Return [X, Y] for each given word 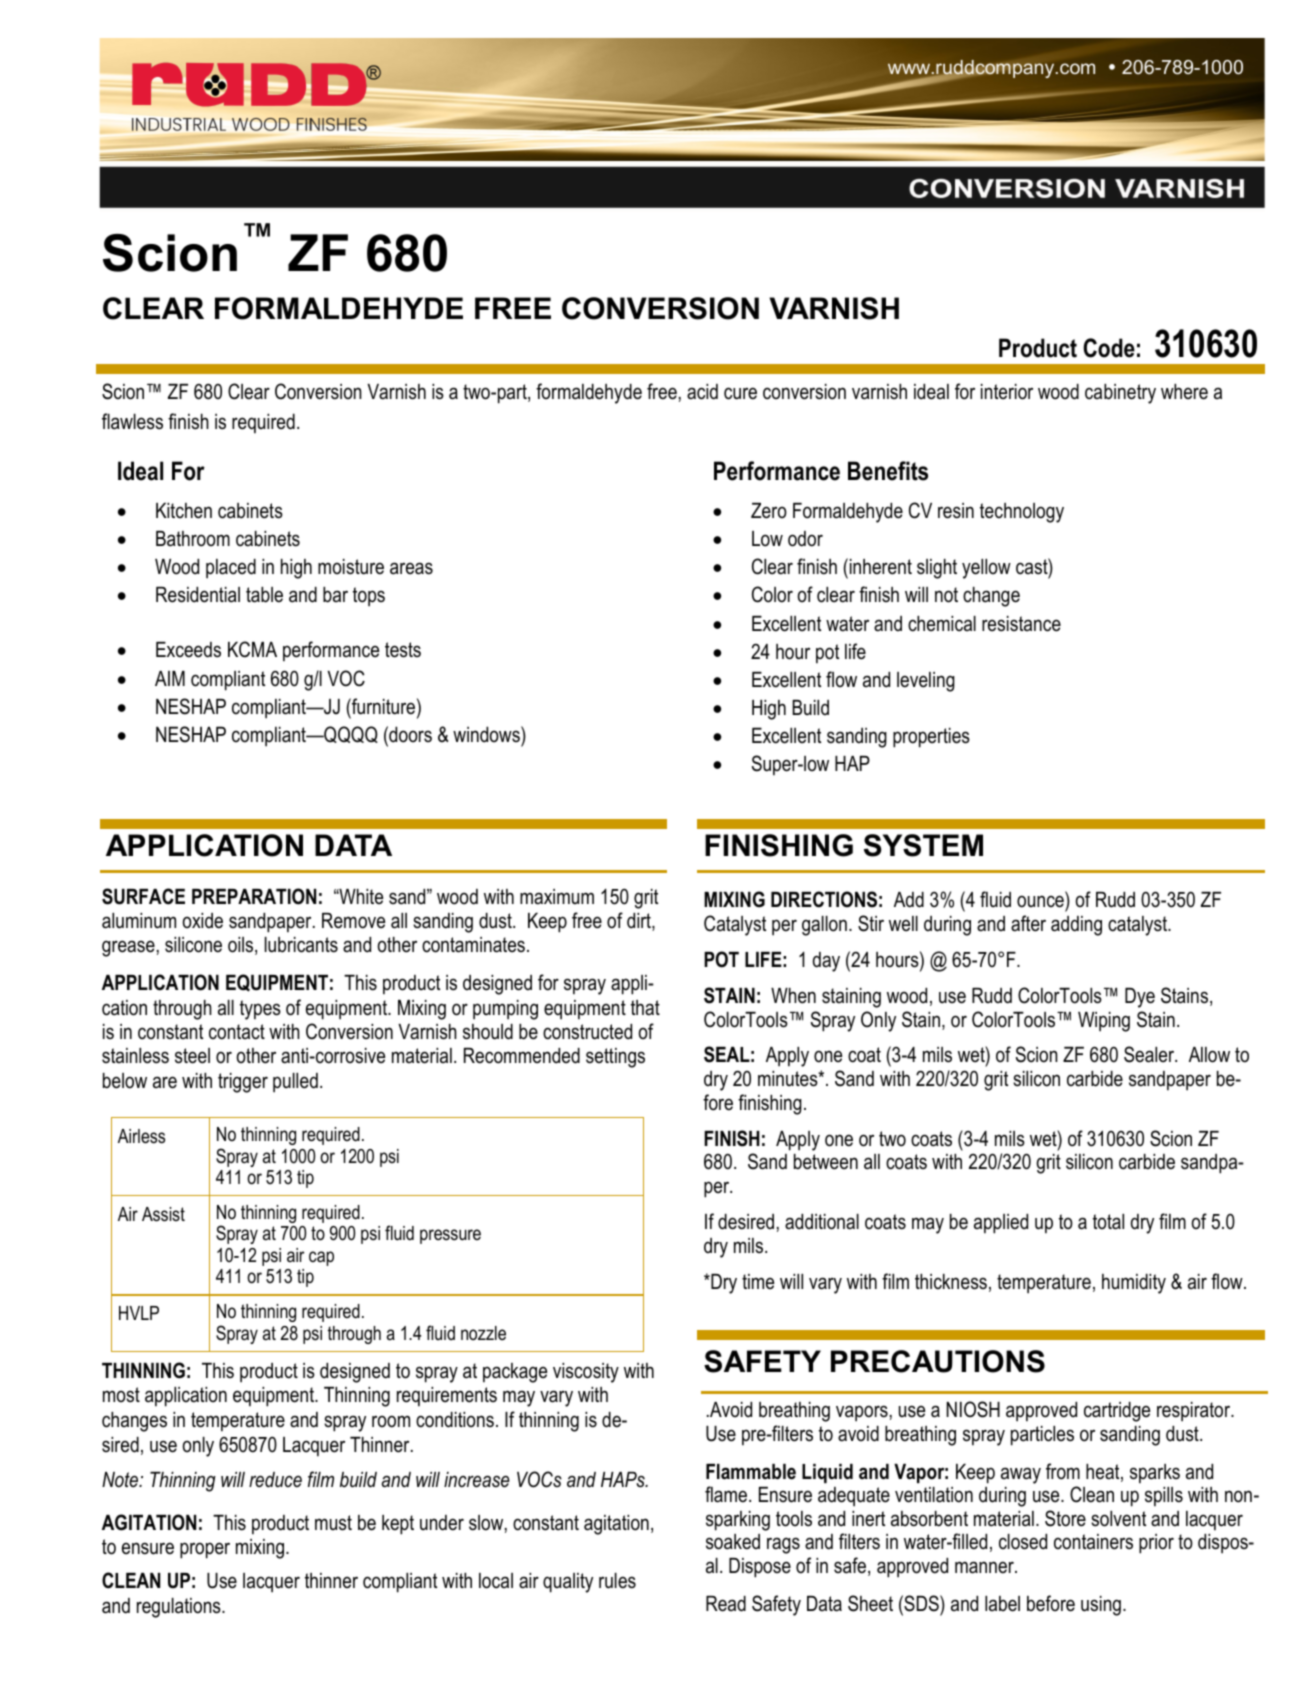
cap [321, 1258]
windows [487, 734]
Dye [1140, 998]
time [758, 1281]
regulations [180, 1608]
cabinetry [1120, 394]
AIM [170, 678]
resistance [1021, 624]
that [645, 1008]
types [260, 1010]
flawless [132, 421]
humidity [1134, 1284]
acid [702, 392]
